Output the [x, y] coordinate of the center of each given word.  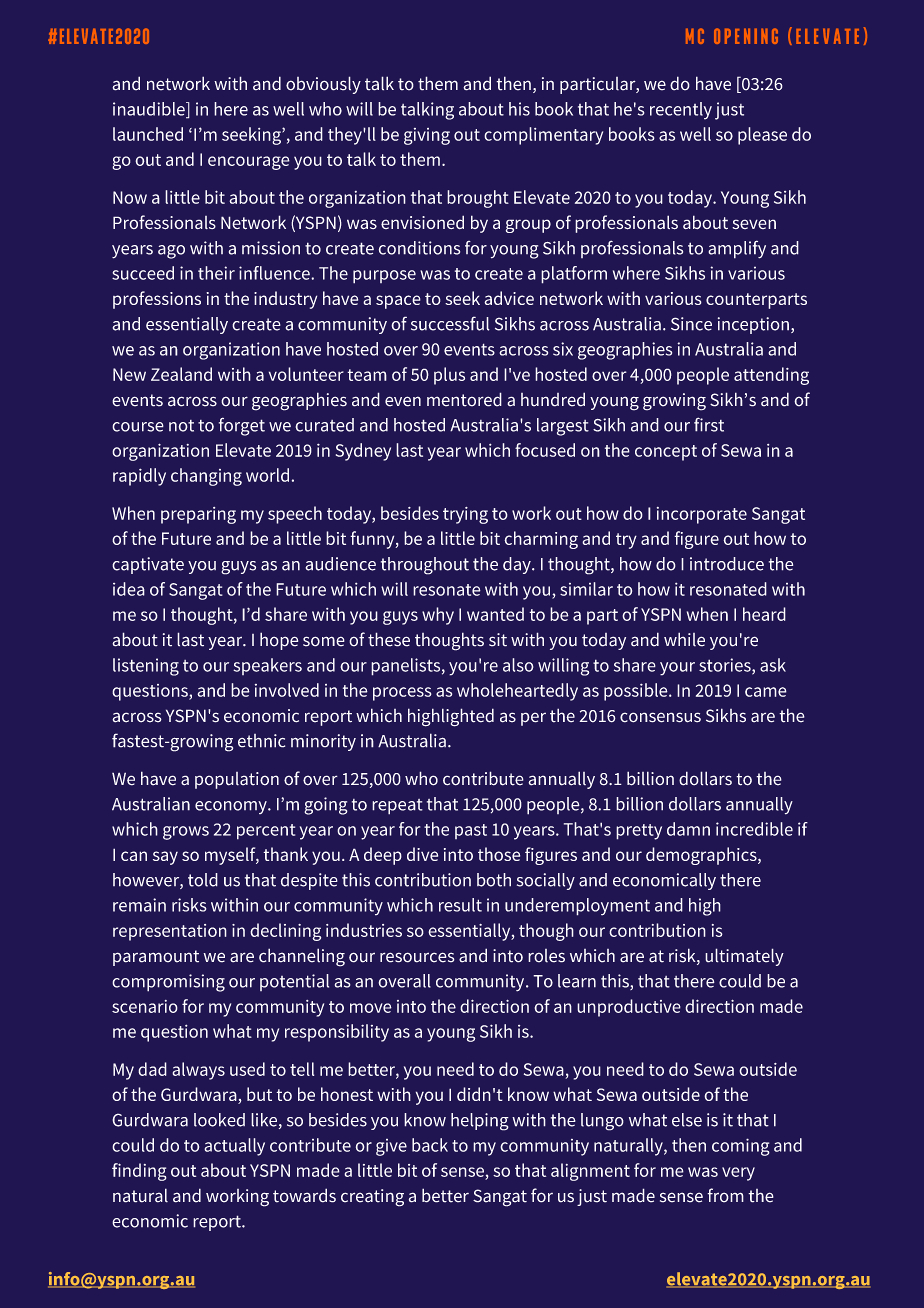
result [460, 905]
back [430, 1145]
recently [681, 111]
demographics [702, 856]
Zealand [181, 374]
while [684, 639]
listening [146, 667]
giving [427, 136]
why [438, 616]
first [709, 424]
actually [234, 1147]
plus [449, 376]
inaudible [150, 110]
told [203, 880]
